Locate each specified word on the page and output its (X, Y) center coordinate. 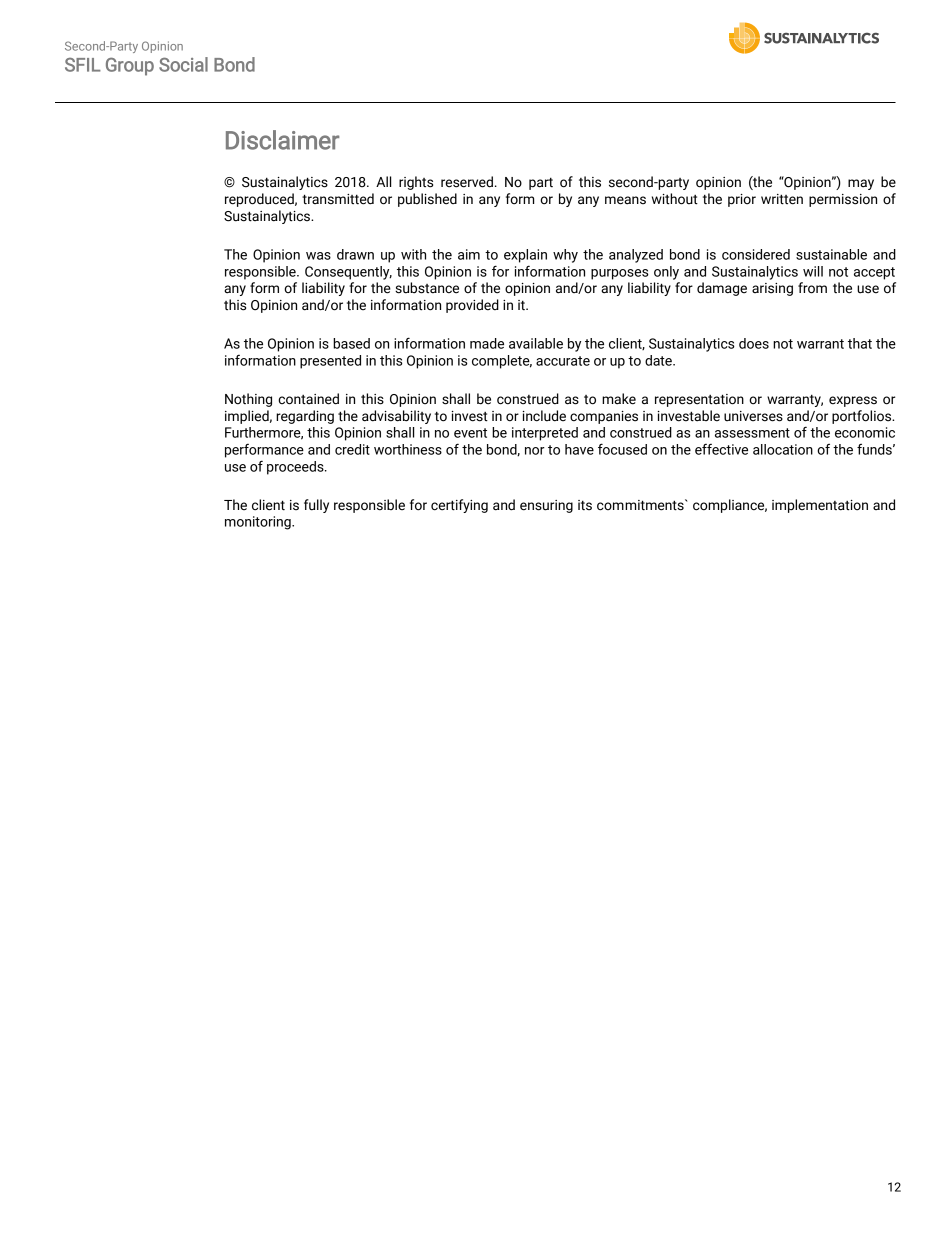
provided (472, 306)
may (861, 184)
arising (772, 289)
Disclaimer (283, 140)
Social (183, 64)
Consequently (348, 273)
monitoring (259, 523)
